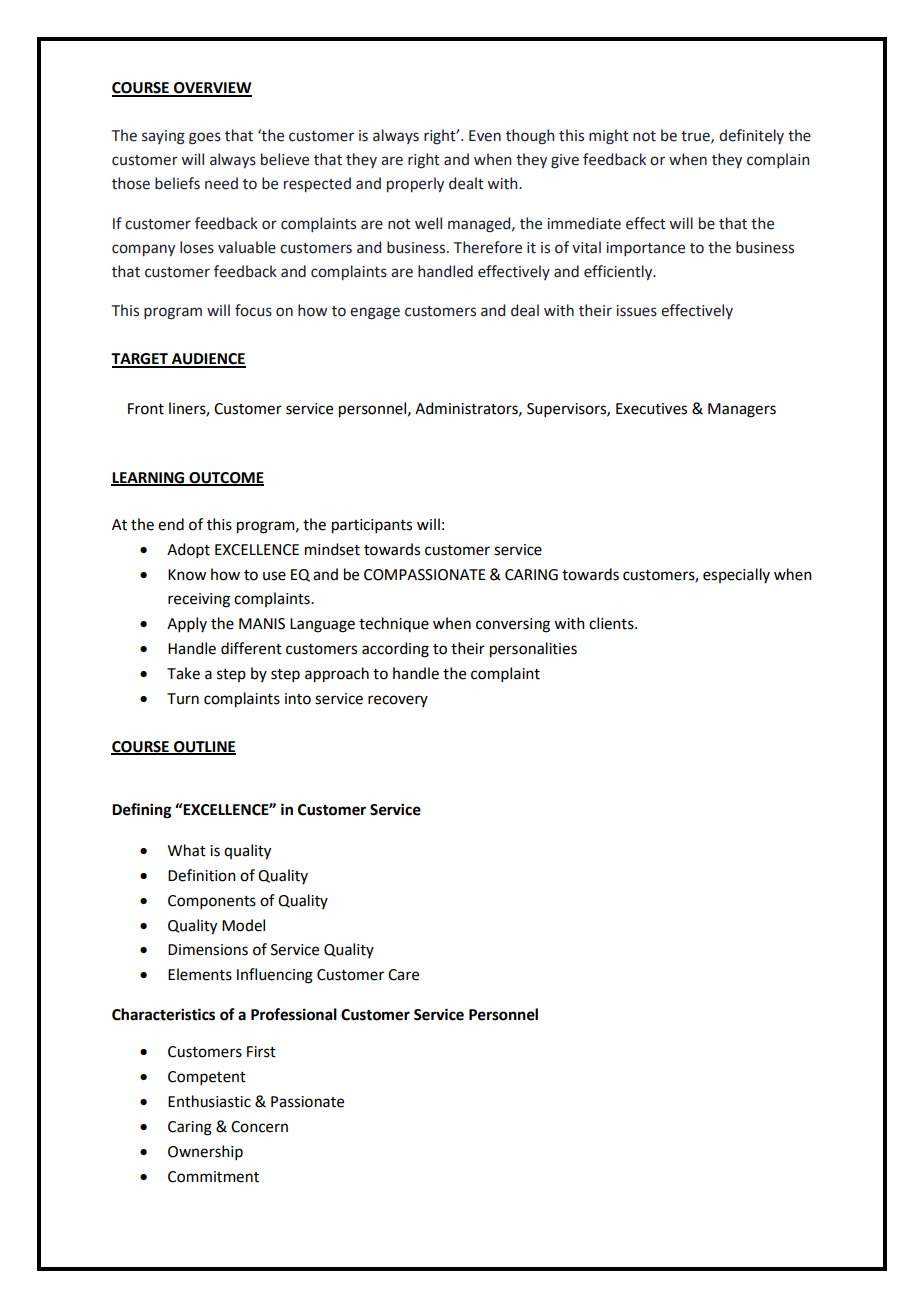 The height and width of the document is (1308, 924). What do you see at coordinates (394, 624) in the document?
I see `technique` at bounding box center [394, 624].
